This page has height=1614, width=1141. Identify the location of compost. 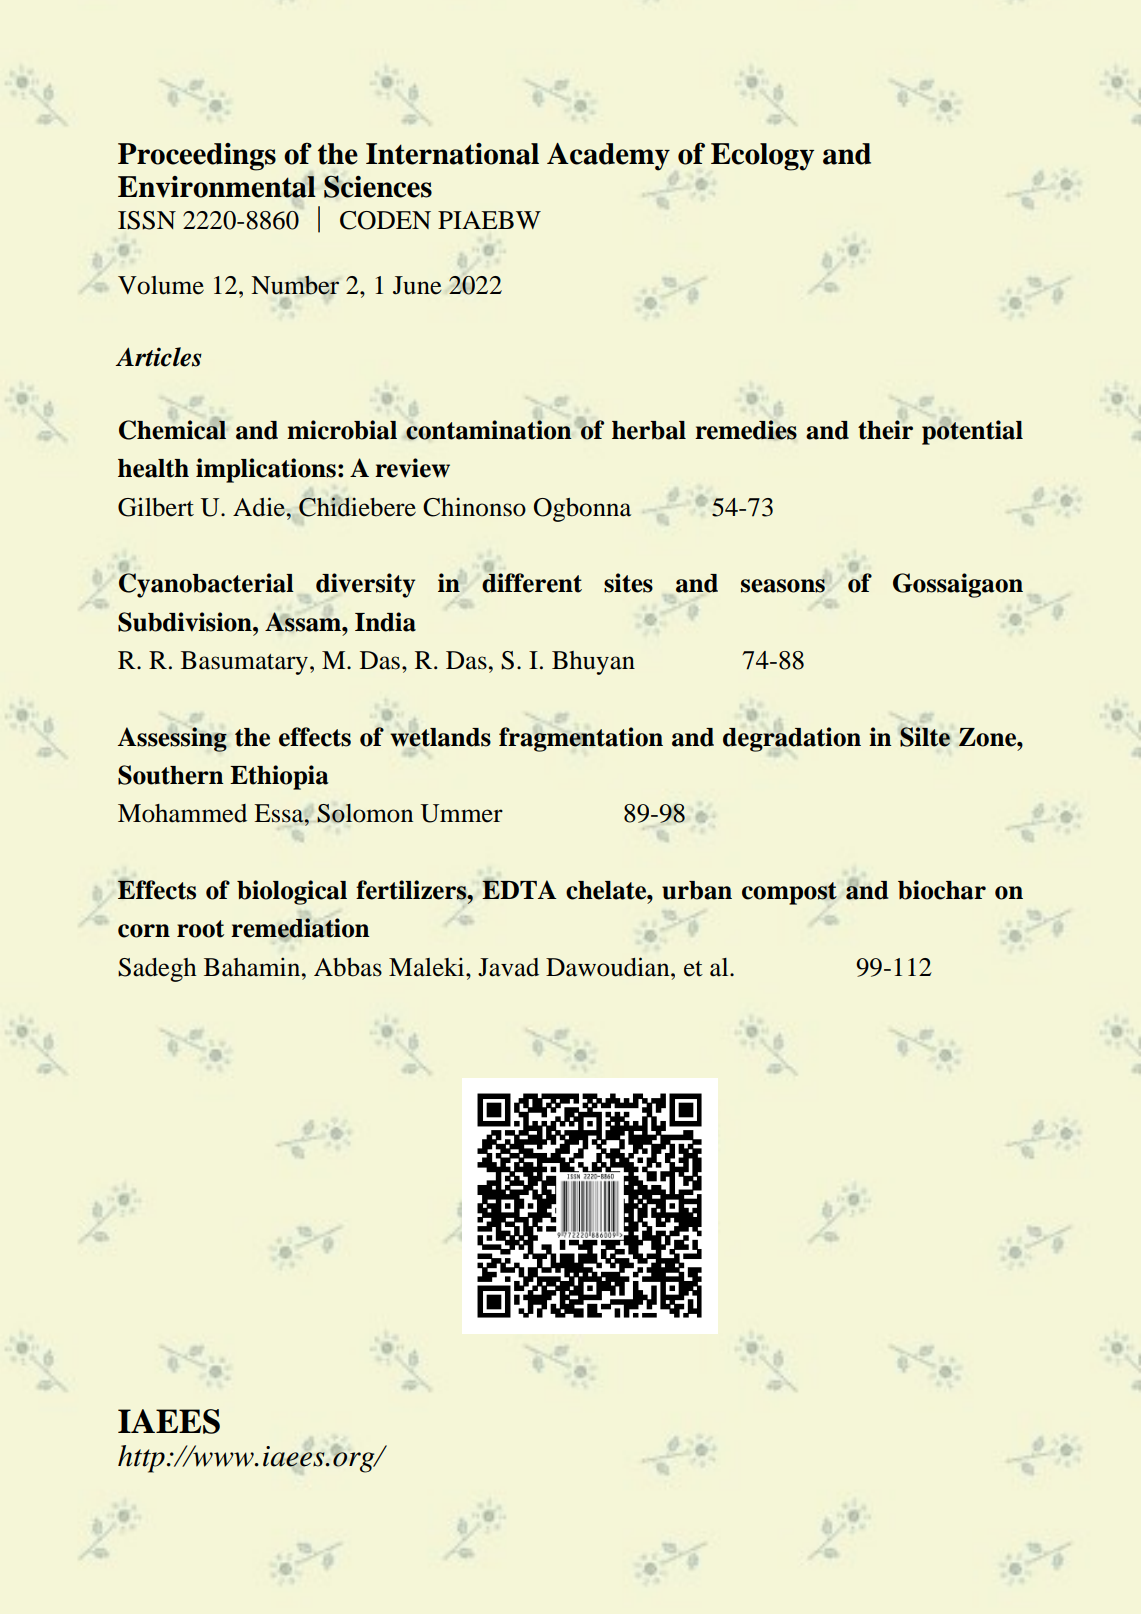
(789, 893).
